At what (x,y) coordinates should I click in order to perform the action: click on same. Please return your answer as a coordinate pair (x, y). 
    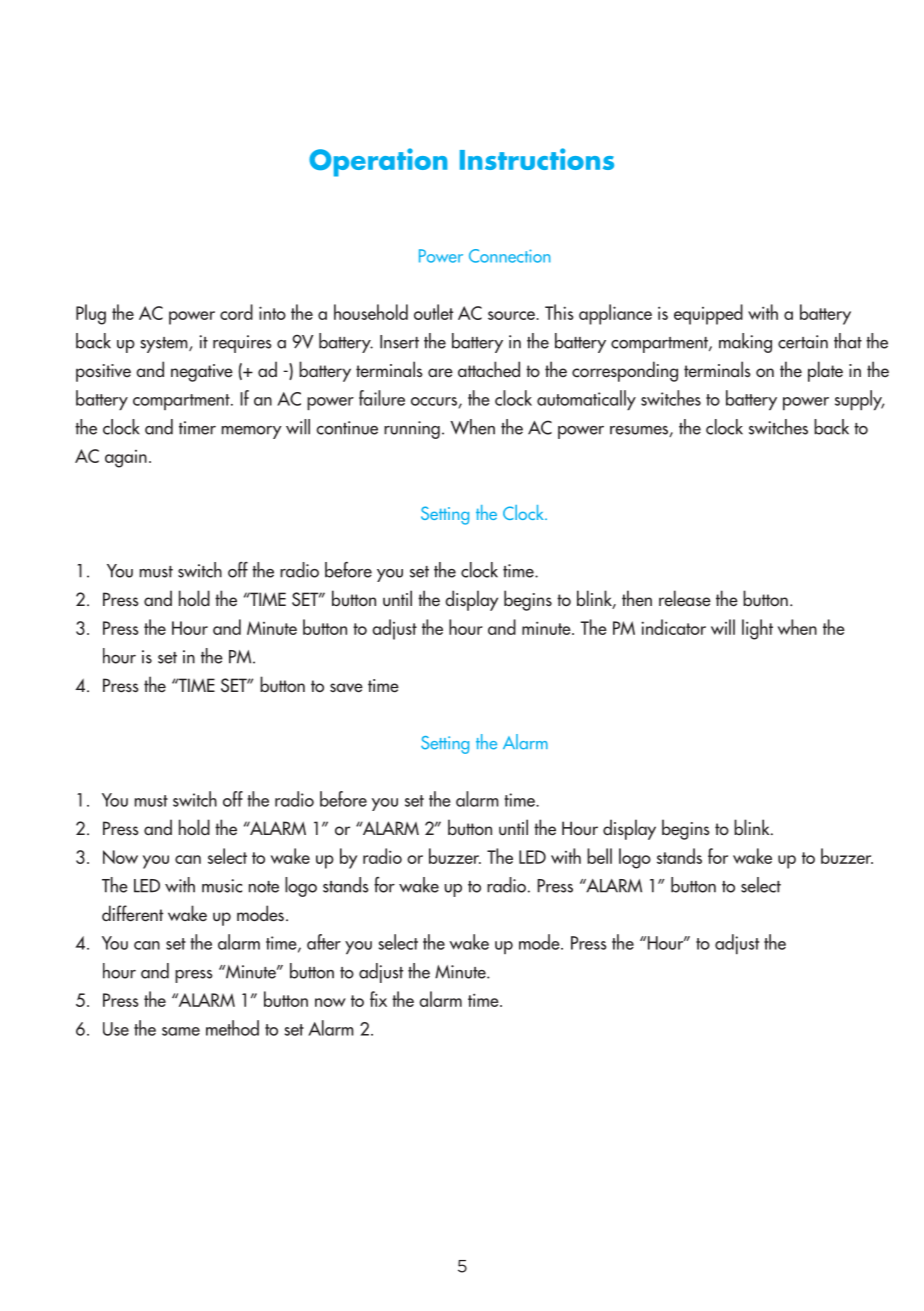
    Looking at the image, I should click on (181, 1031).
